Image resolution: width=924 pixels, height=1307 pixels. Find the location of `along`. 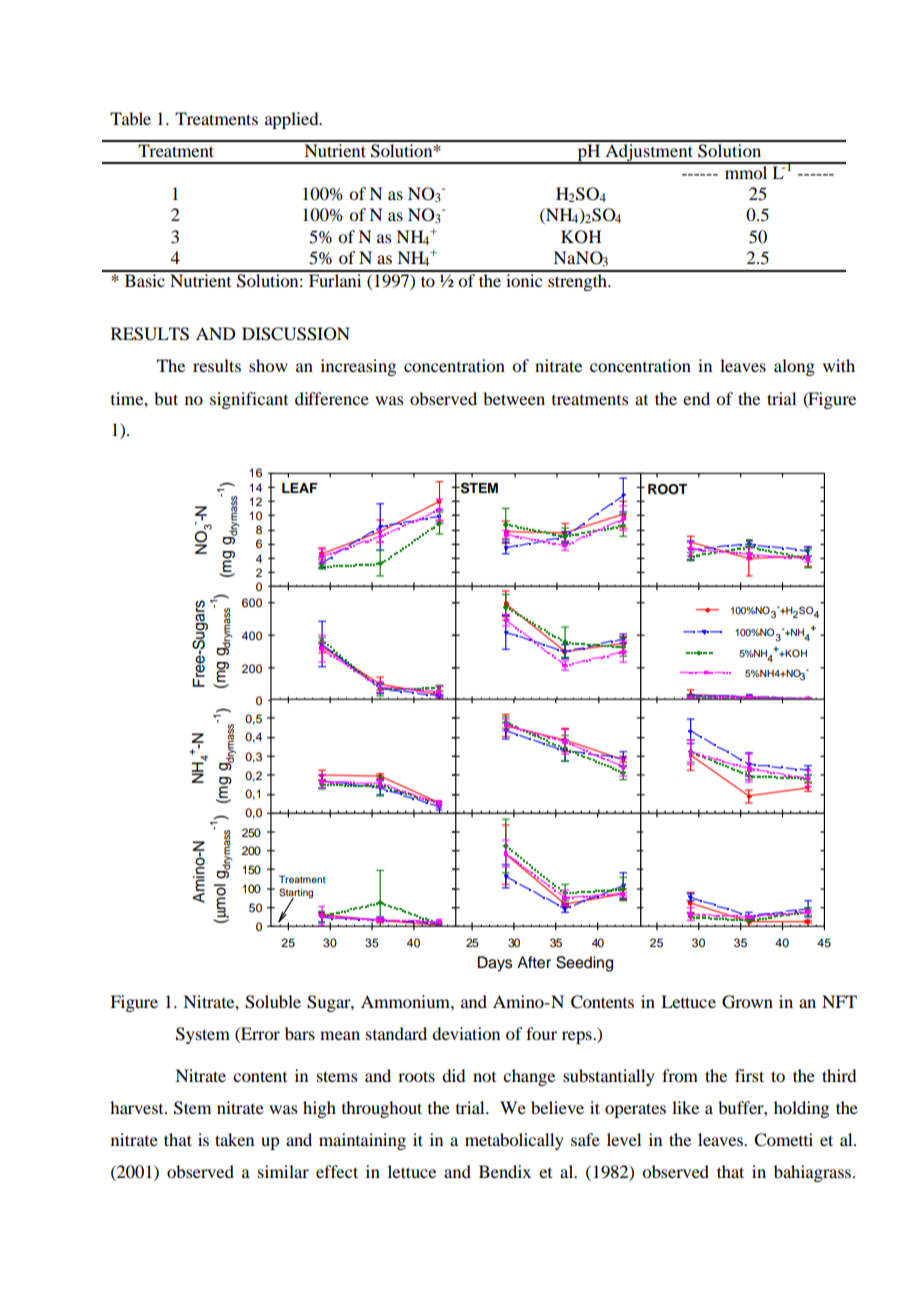

along is located at coordinates (794, 367).
